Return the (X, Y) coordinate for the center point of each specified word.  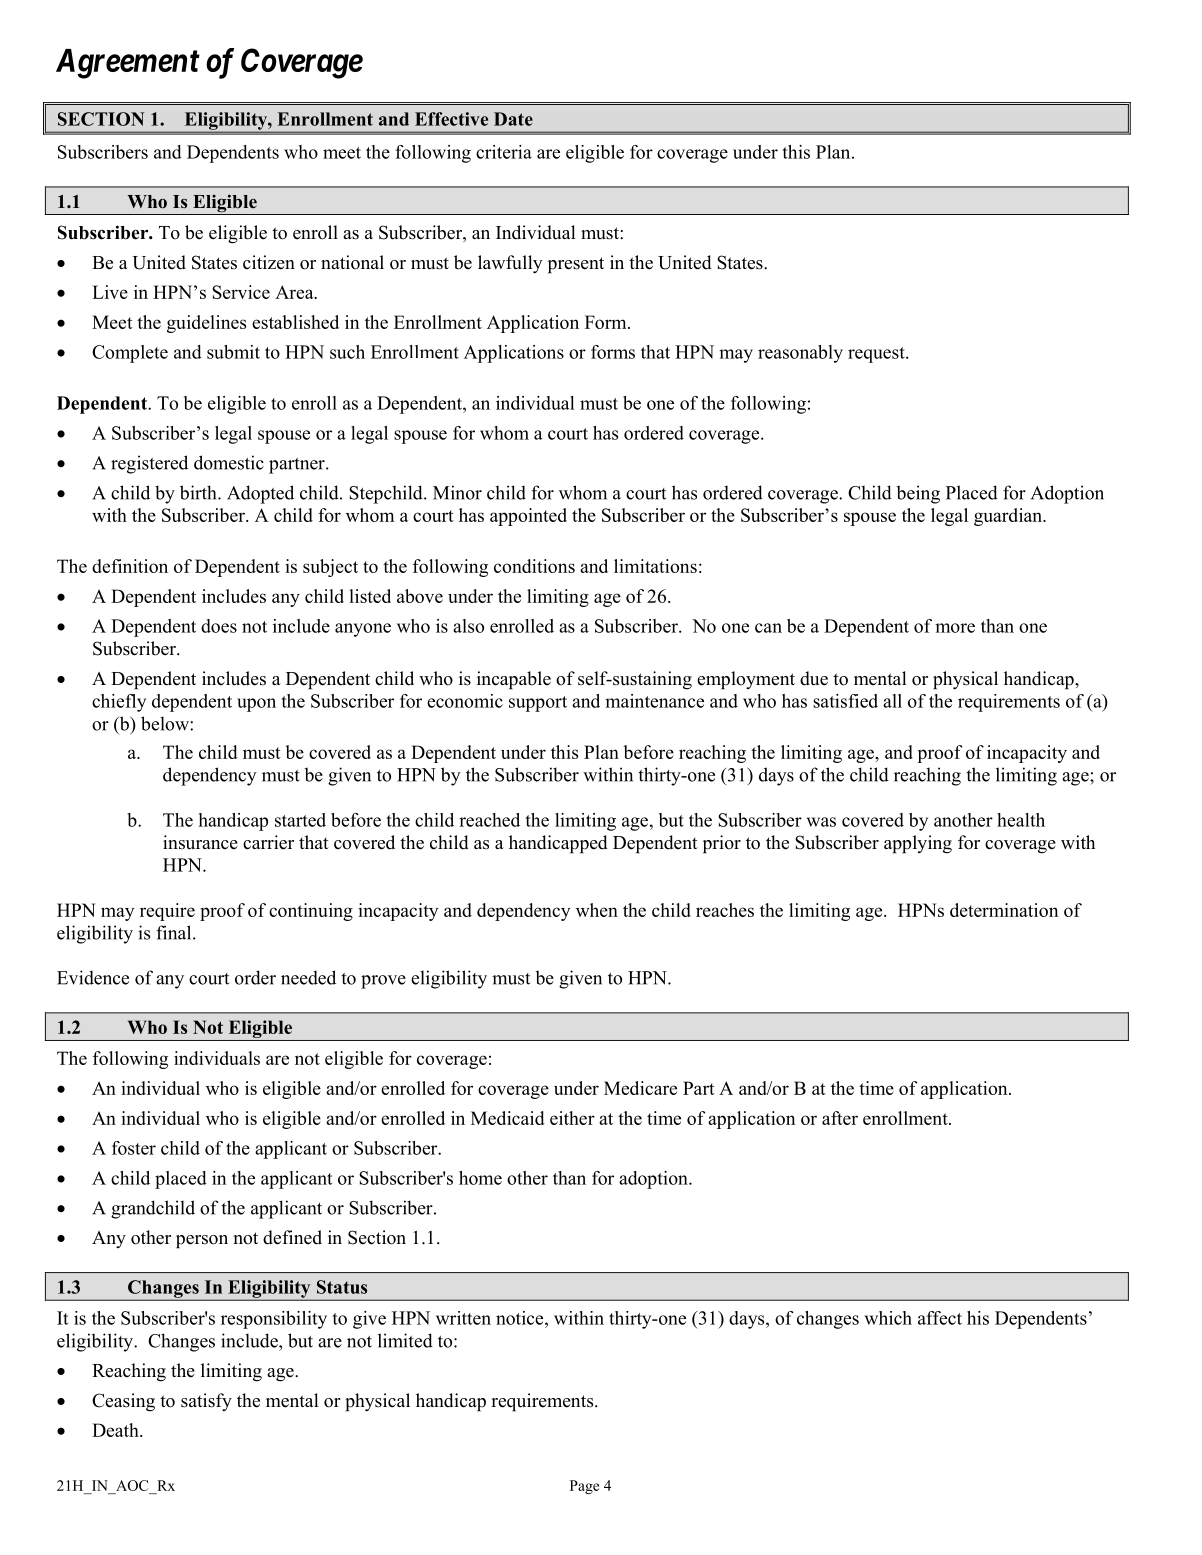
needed (308, 977)
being (918, 494)
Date (513, 119)
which (888, 1318)
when (597, 910)
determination (1004, 910)
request (877, 355)
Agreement (128, 64)
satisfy (206, 1402)
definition (130, 566)
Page (584, 1487)
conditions (534, 566)
